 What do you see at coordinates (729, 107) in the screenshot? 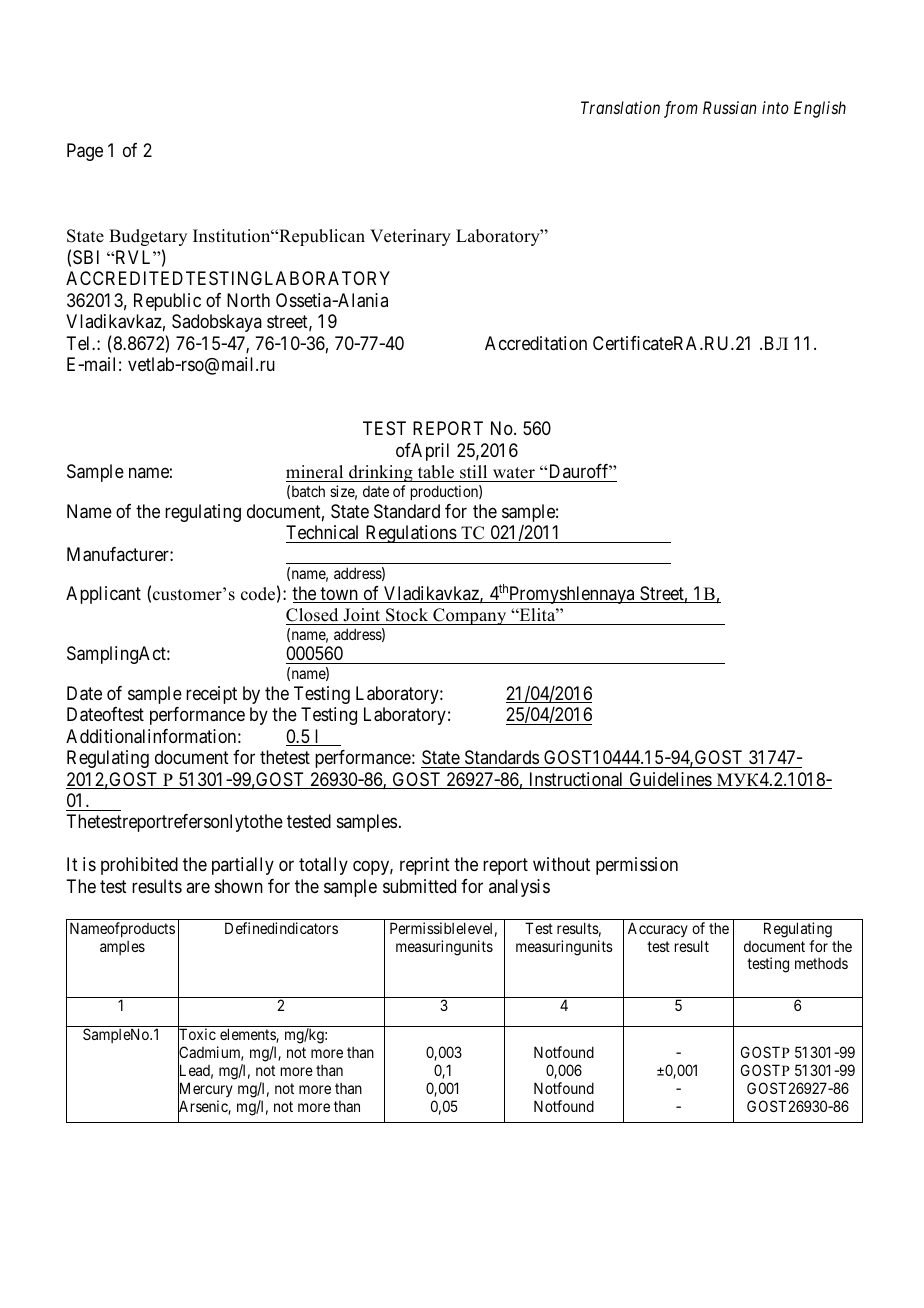
I see `Russian` at bounding box center [729, 107].
